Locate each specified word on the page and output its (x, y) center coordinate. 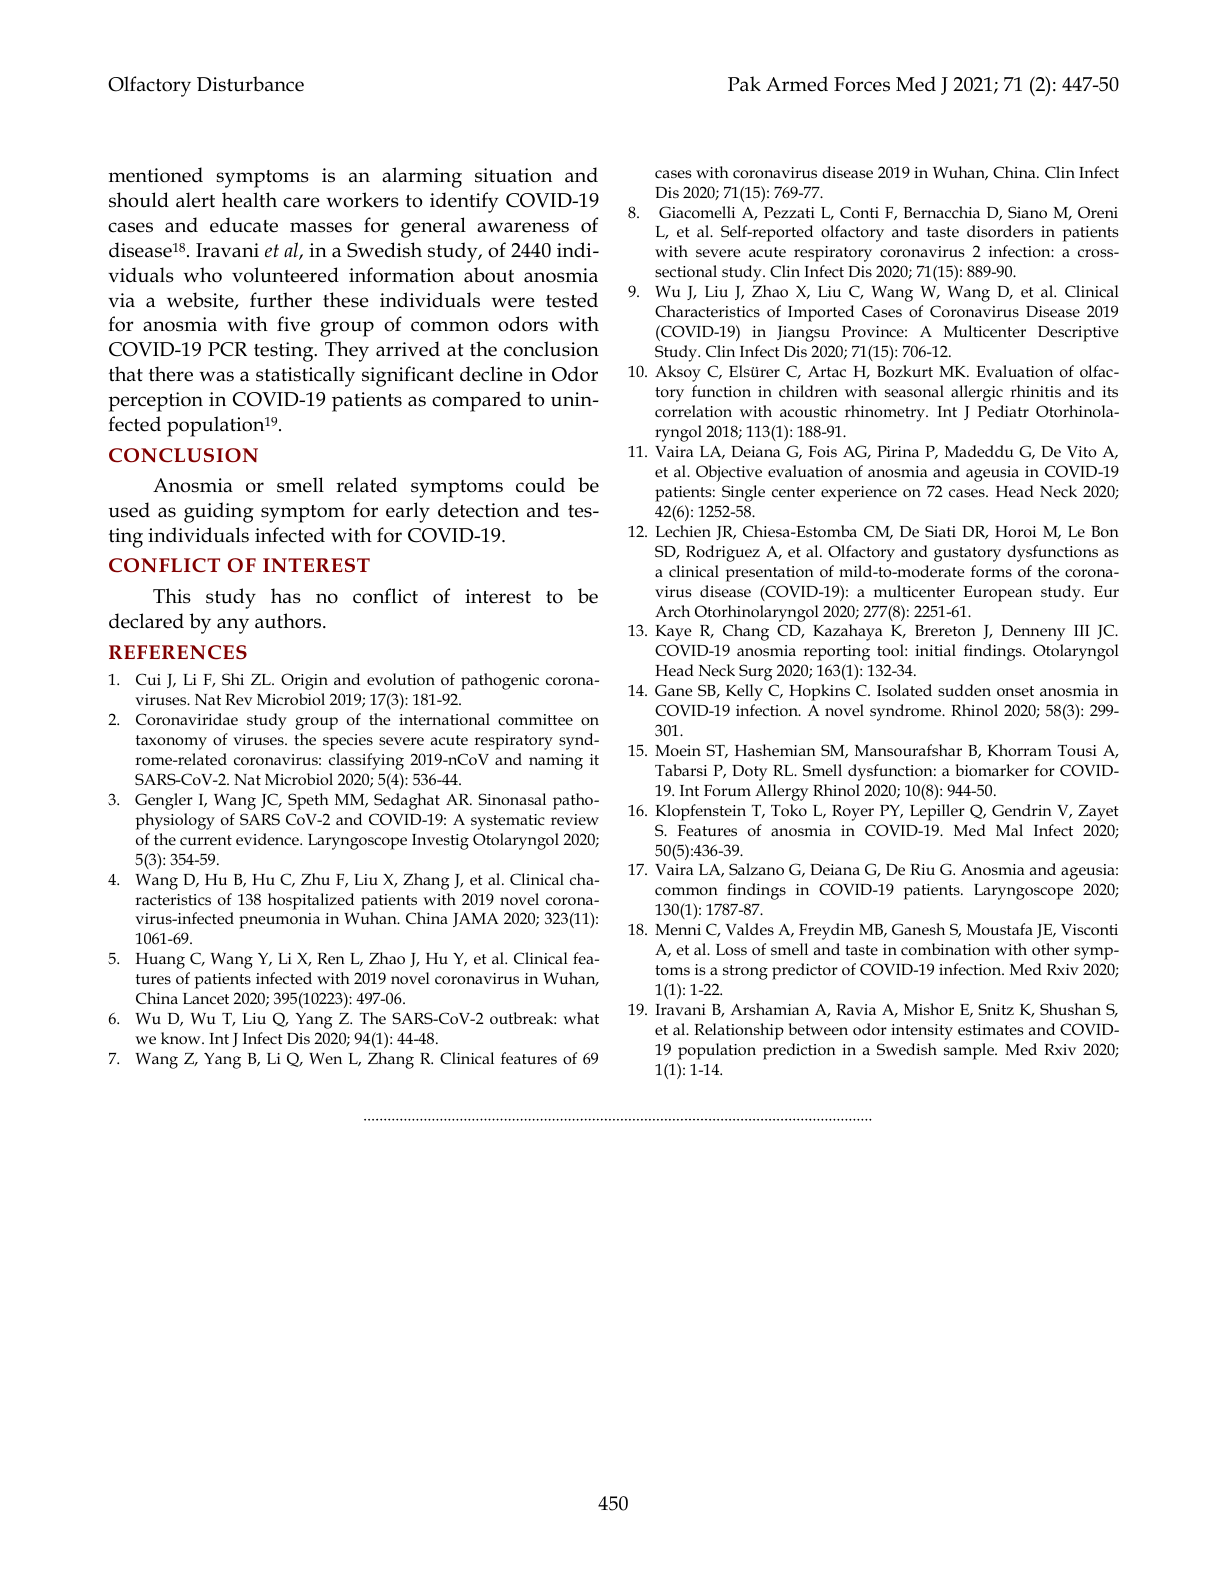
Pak (744, 84)
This (172, 596)
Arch (672, 611)
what (581, 1018)
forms (991, 571)
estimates (991, 1030)
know (182, 1038)
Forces (862, 84)
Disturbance (250, 84)
